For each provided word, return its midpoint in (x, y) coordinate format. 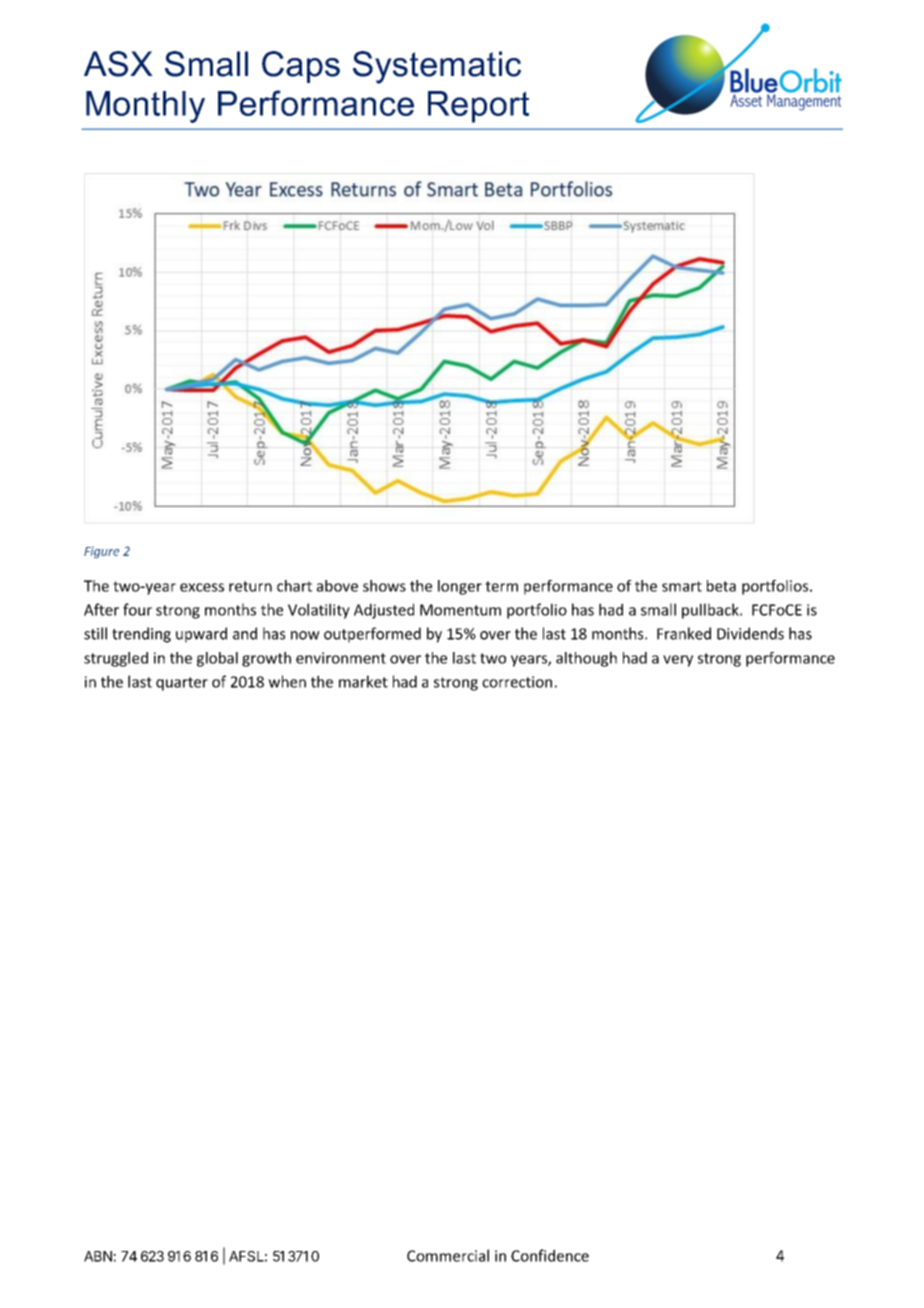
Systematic (437, 67)
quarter (182, 684)
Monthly (145, 107)
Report (478, 107)
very (678, 661)
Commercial (448, 1255)
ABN (99, 1256)
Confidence (550, 1255)
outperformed (372, 635)
